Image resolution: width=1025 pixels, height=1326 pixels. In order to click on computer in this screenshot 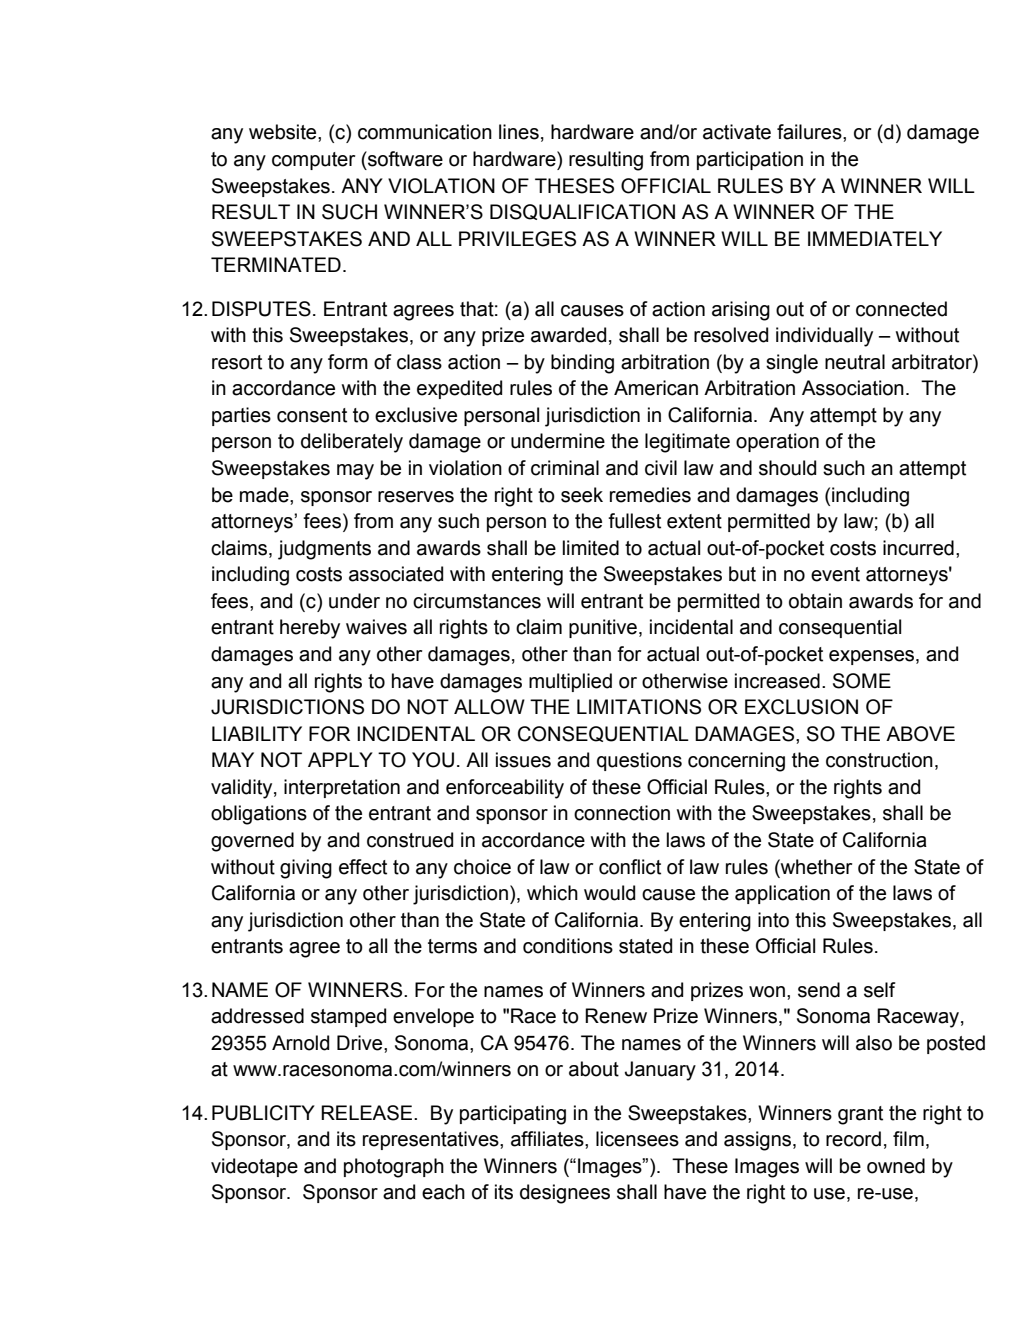, I will do `click(313, 161)`.
